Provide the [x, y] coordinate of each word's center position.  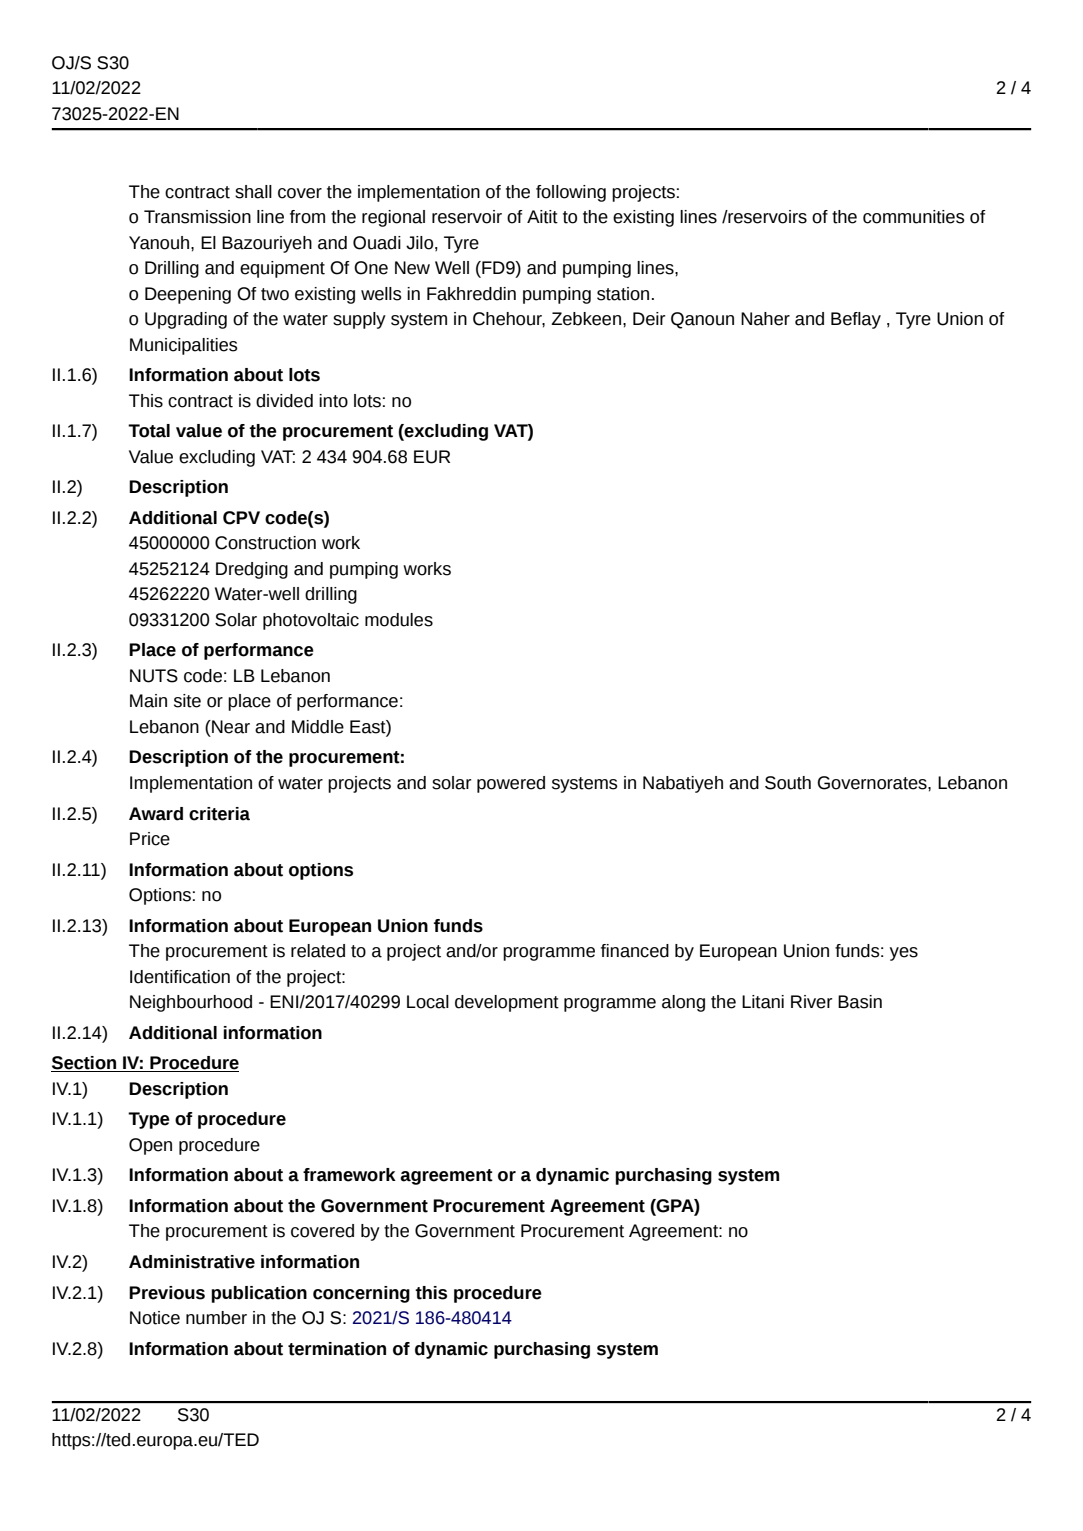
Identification [180, 977]
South [788, 783]
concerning [361, 1294]
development [507, 1003]
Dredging [252, 570]
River [811, 1002]
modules [399, 620]
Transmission [197, 217]
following [571, 193]
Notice [155, 1318]
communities [914, 217]
